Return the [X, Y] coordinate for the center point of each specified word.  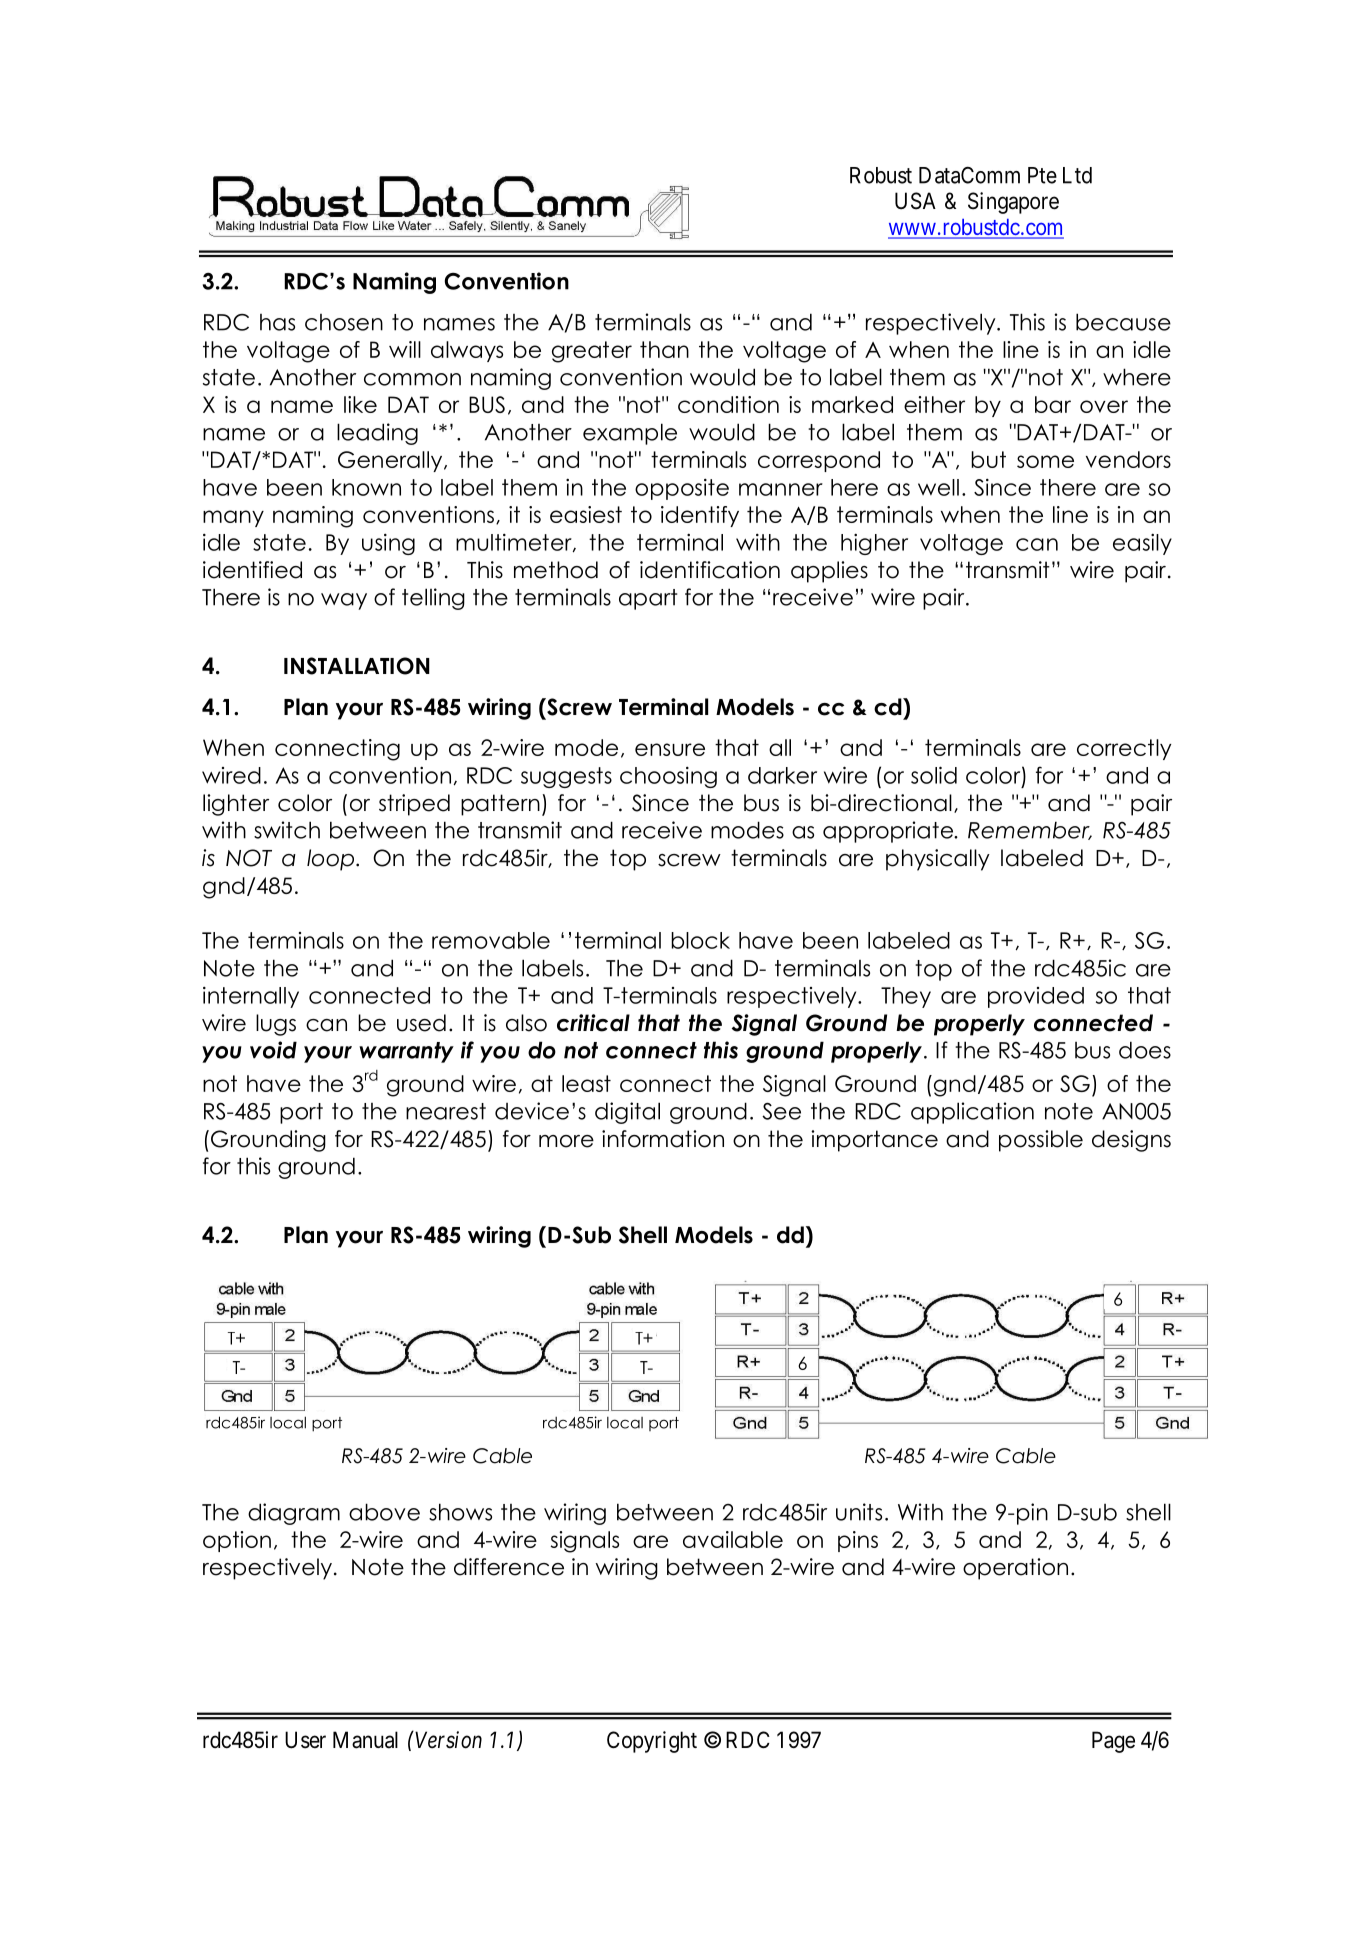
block [700, 940]
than [664, 349]
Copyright [652, 1742]
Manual [365, 1740]
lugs [276, 1025]
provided [1036, 997]
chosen [344, 322]
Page [1113, 1742]
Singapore [1013, 203]
